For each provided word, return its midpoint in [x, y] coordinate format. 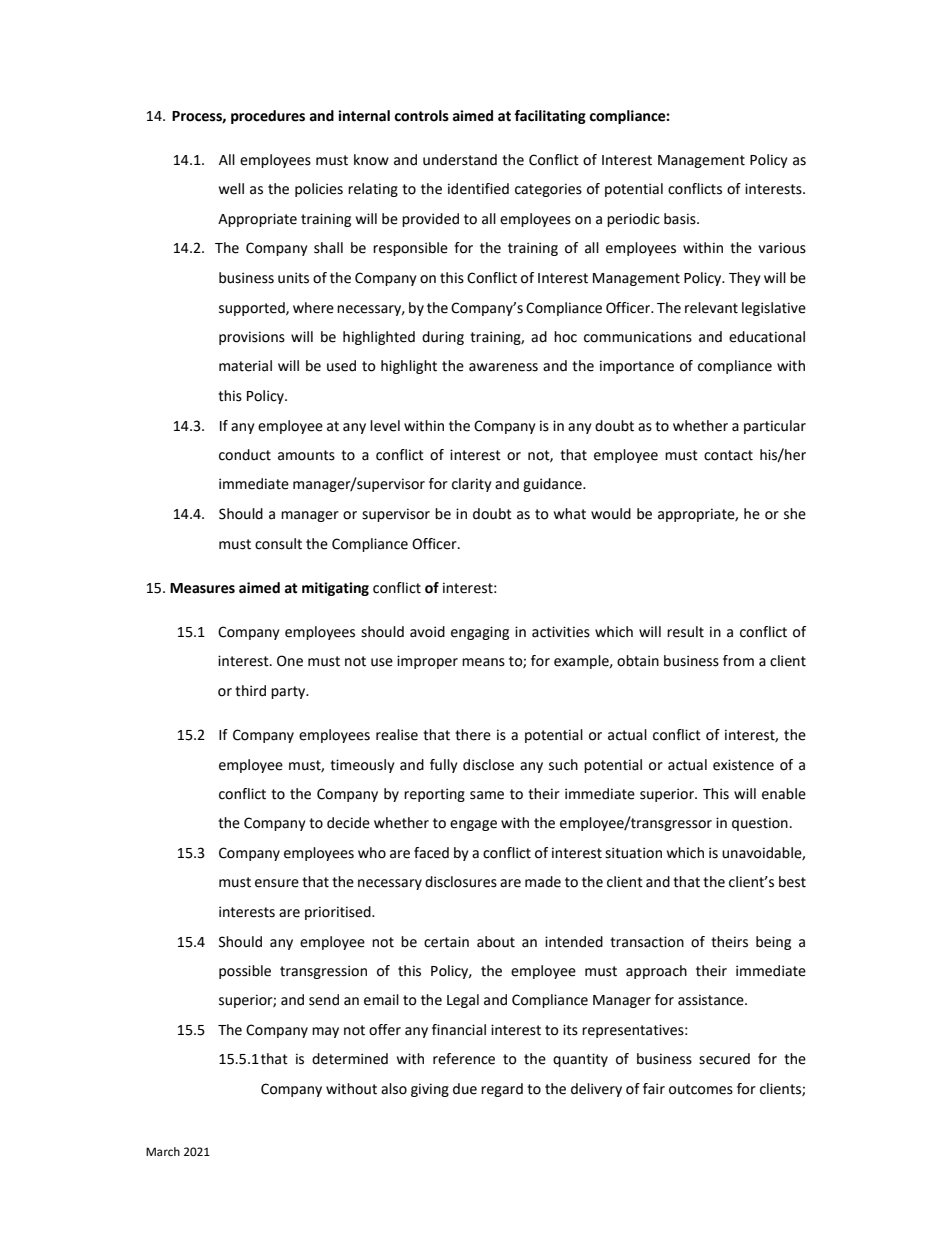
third [250, 691]
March [163, 1151]
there [473, 735]
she [795, 514]
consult [278, 544]
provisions [252, 338]
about [496, 942]
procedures [268, 117]
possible [245, 972]
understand [460, 160]
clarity [472, 485]
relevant [711, 308]
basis [681, 219]
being [773, 943]
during [443, 338]
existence [743, 765]
